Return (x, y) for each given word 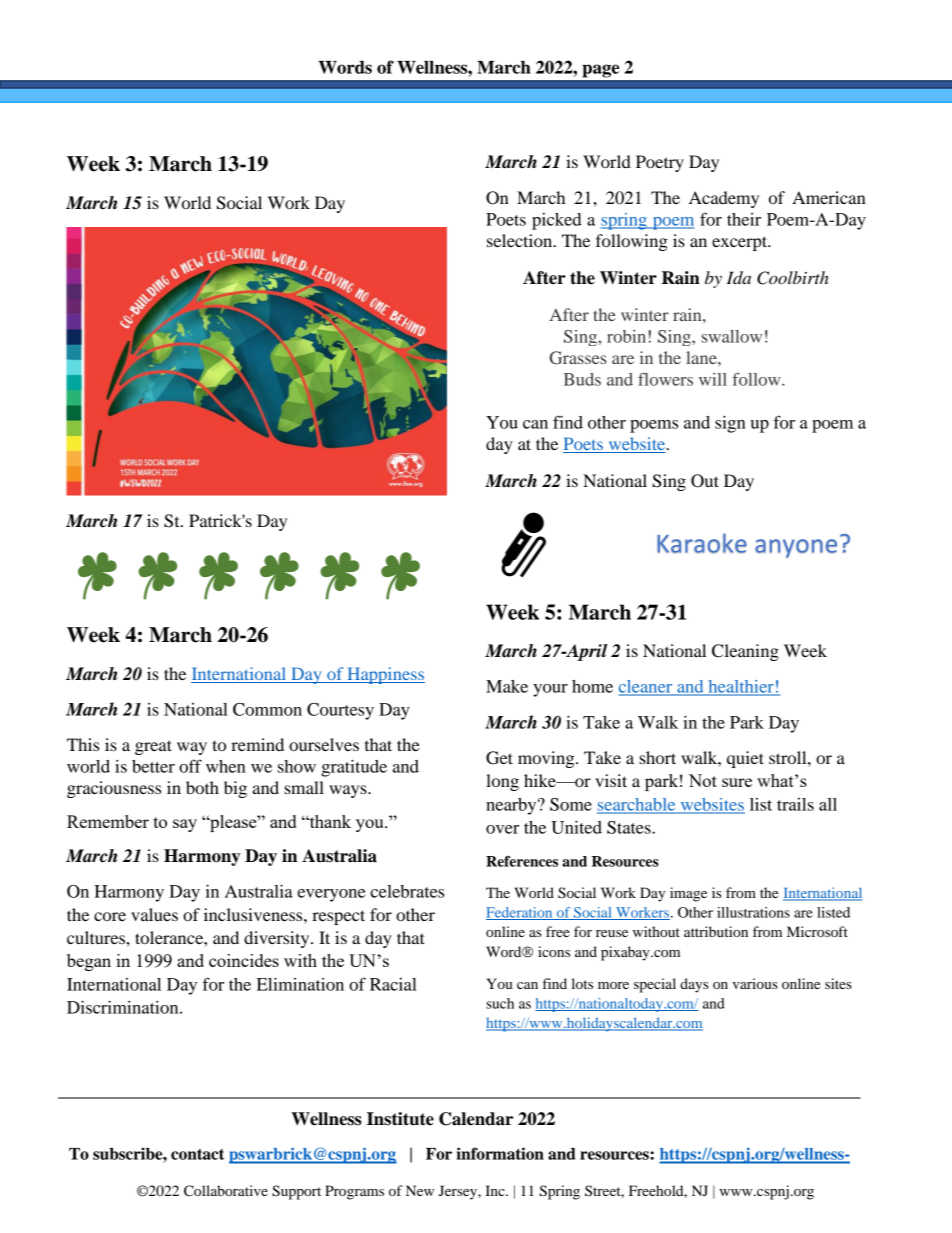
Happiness (385, 675)
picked (557, 221)
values (154, 914)
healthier (741, 687)
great (153, 747)
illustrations (753, 912)
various (755, 983)
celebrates (407, 891)
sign (730, 424)
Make (507, 686)
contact (197, 1154)
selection (521, 240)
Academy (724, 199)
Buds (582, 379)
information (500, 1153)
